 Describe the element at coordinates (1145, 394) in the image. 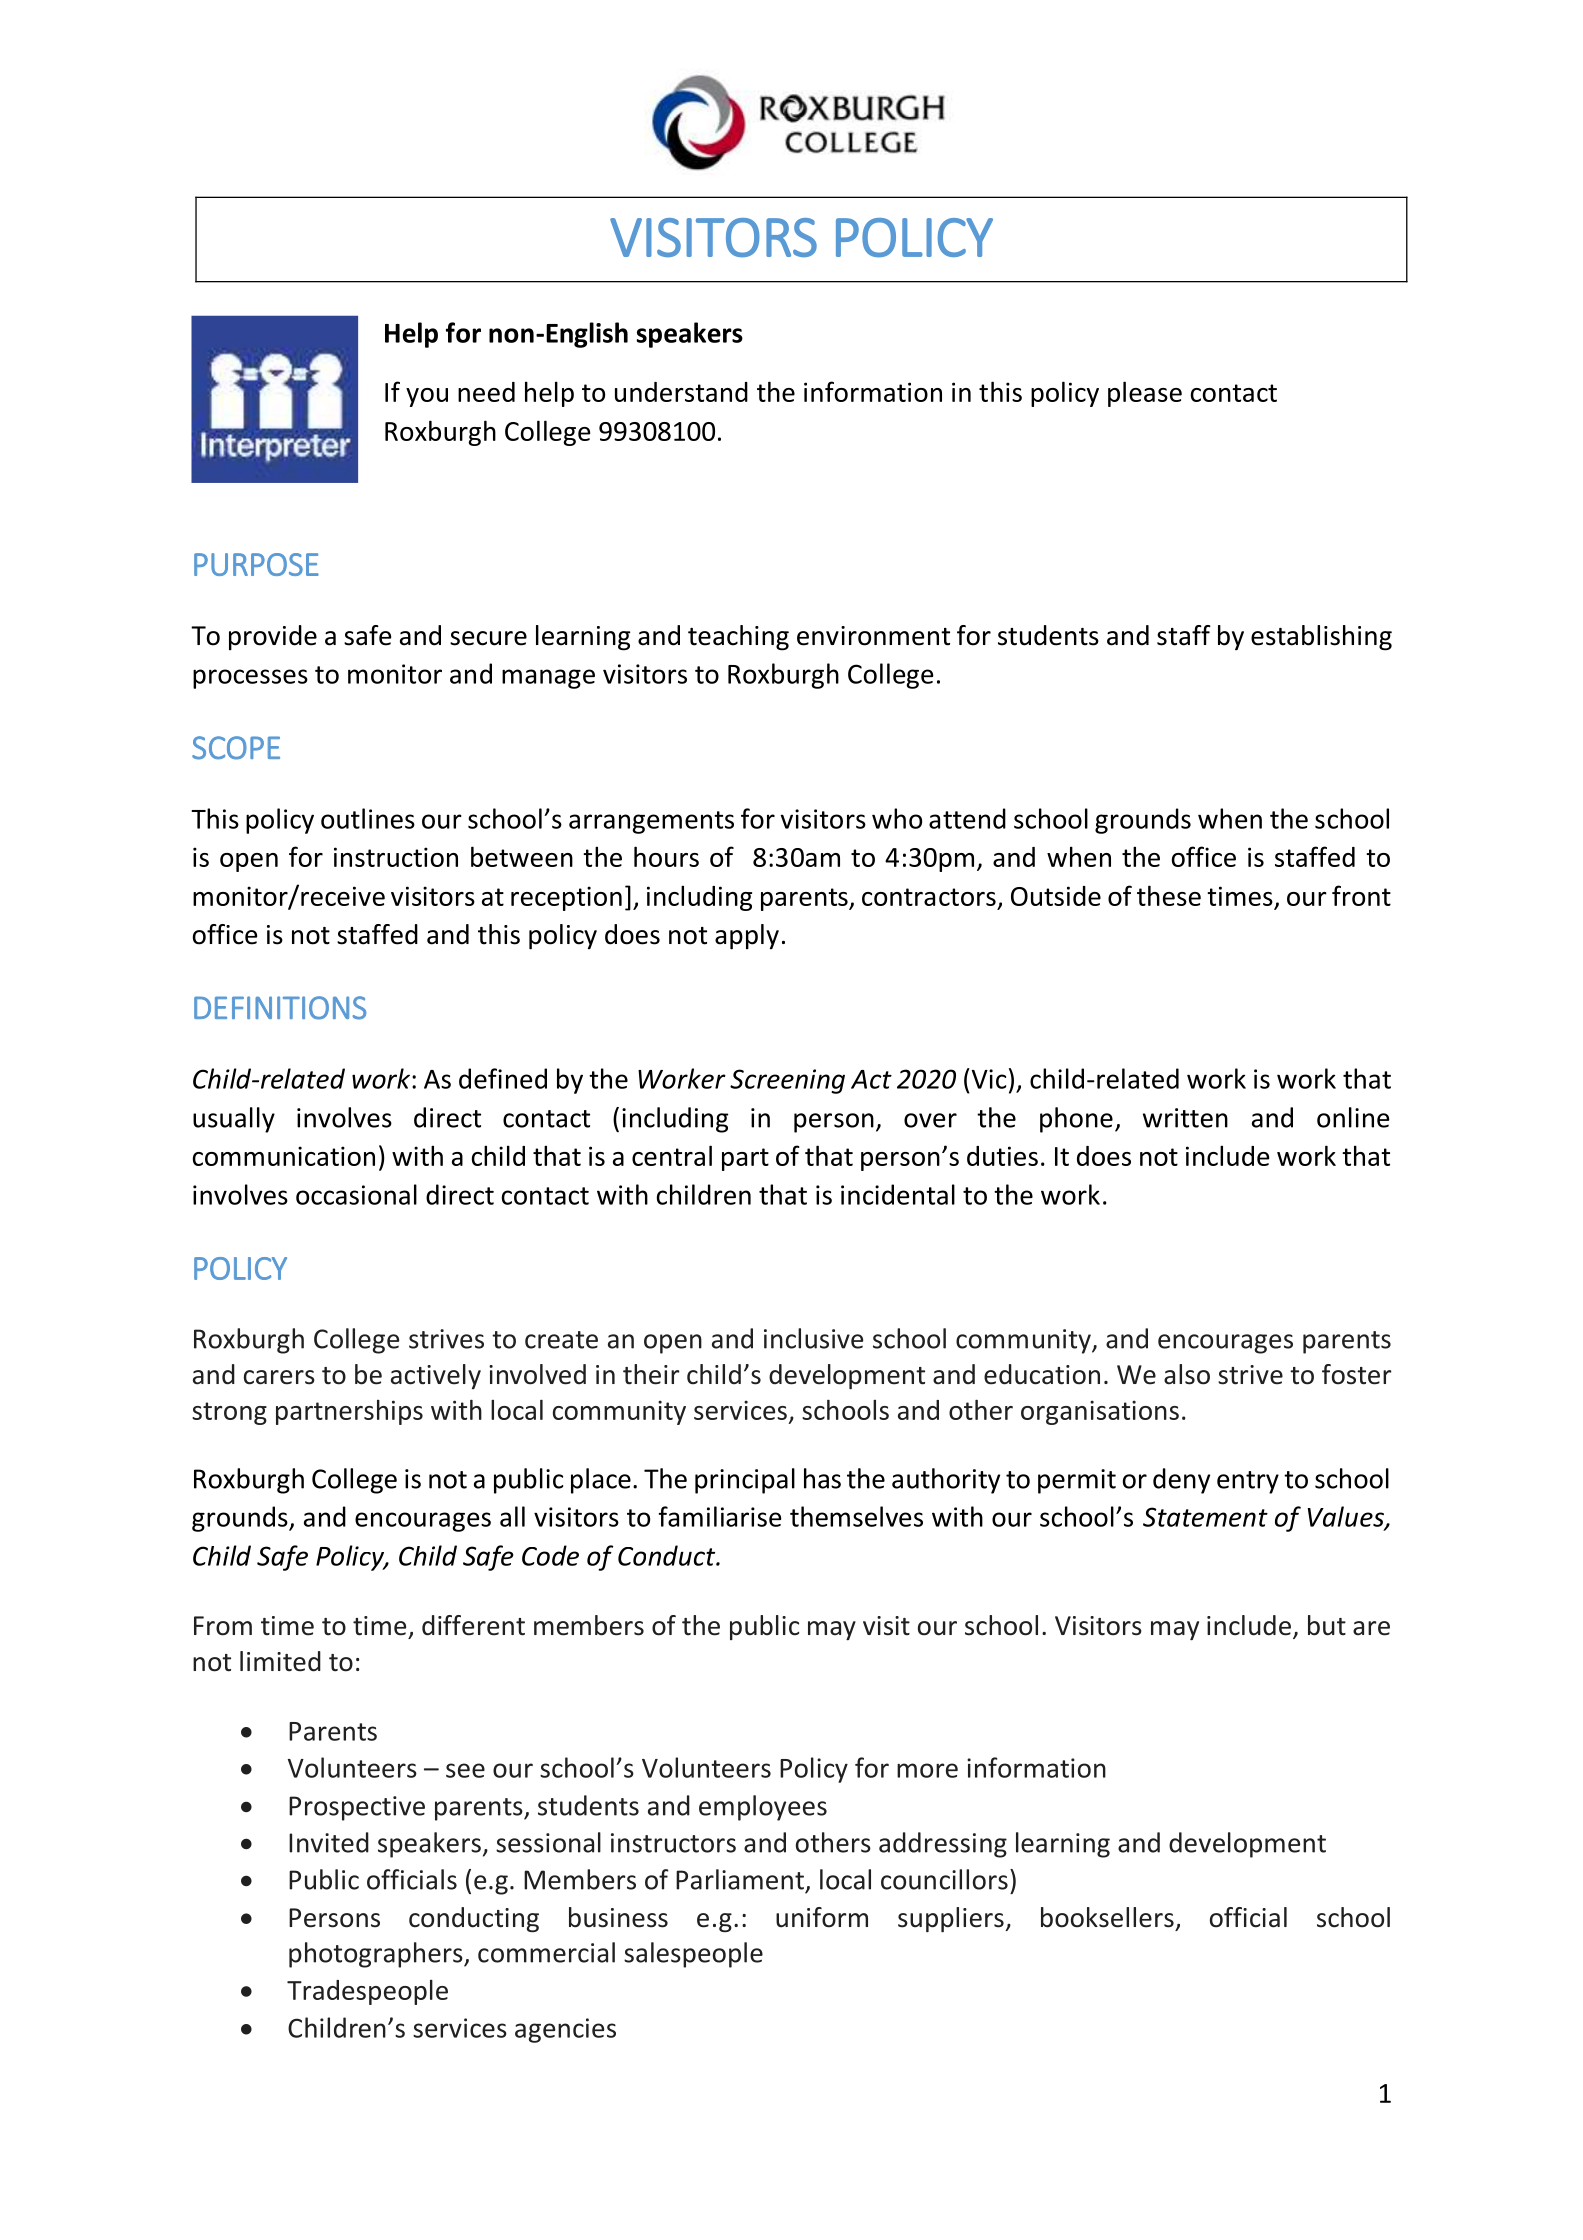

I see `please` at that location.
